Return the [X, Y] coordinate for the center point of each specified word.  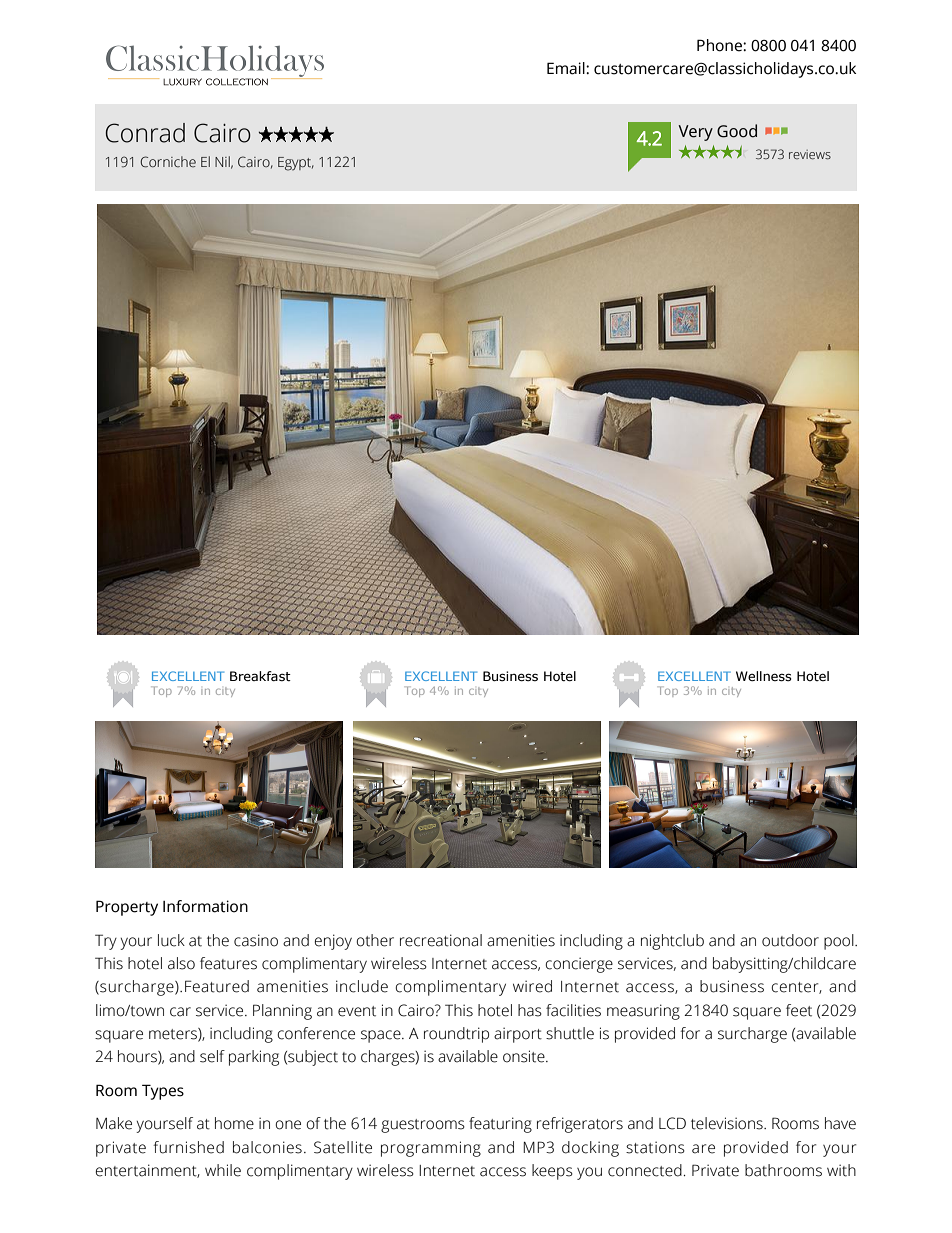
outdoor [790, 940]
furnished [188, 1147]
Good [737, 131]
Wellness [764, 676]
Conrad [145, 133]
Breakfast [260, 676]
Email [567, 68]
